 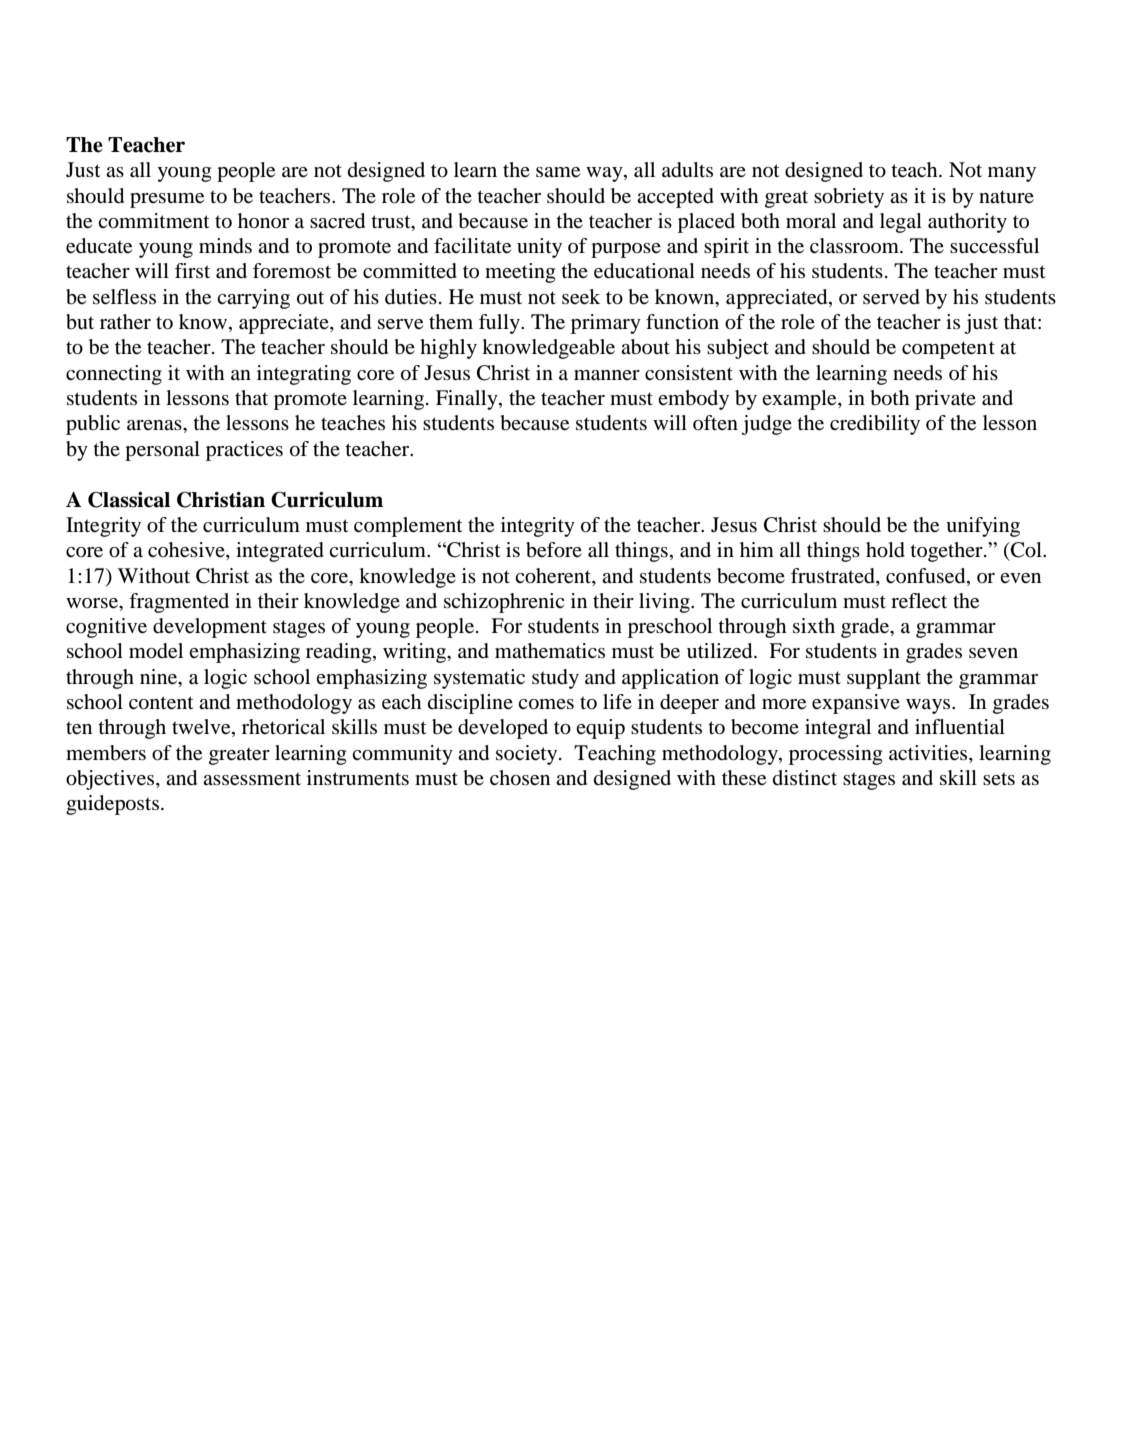 I want to click on before, so click(x=554, y=550).
